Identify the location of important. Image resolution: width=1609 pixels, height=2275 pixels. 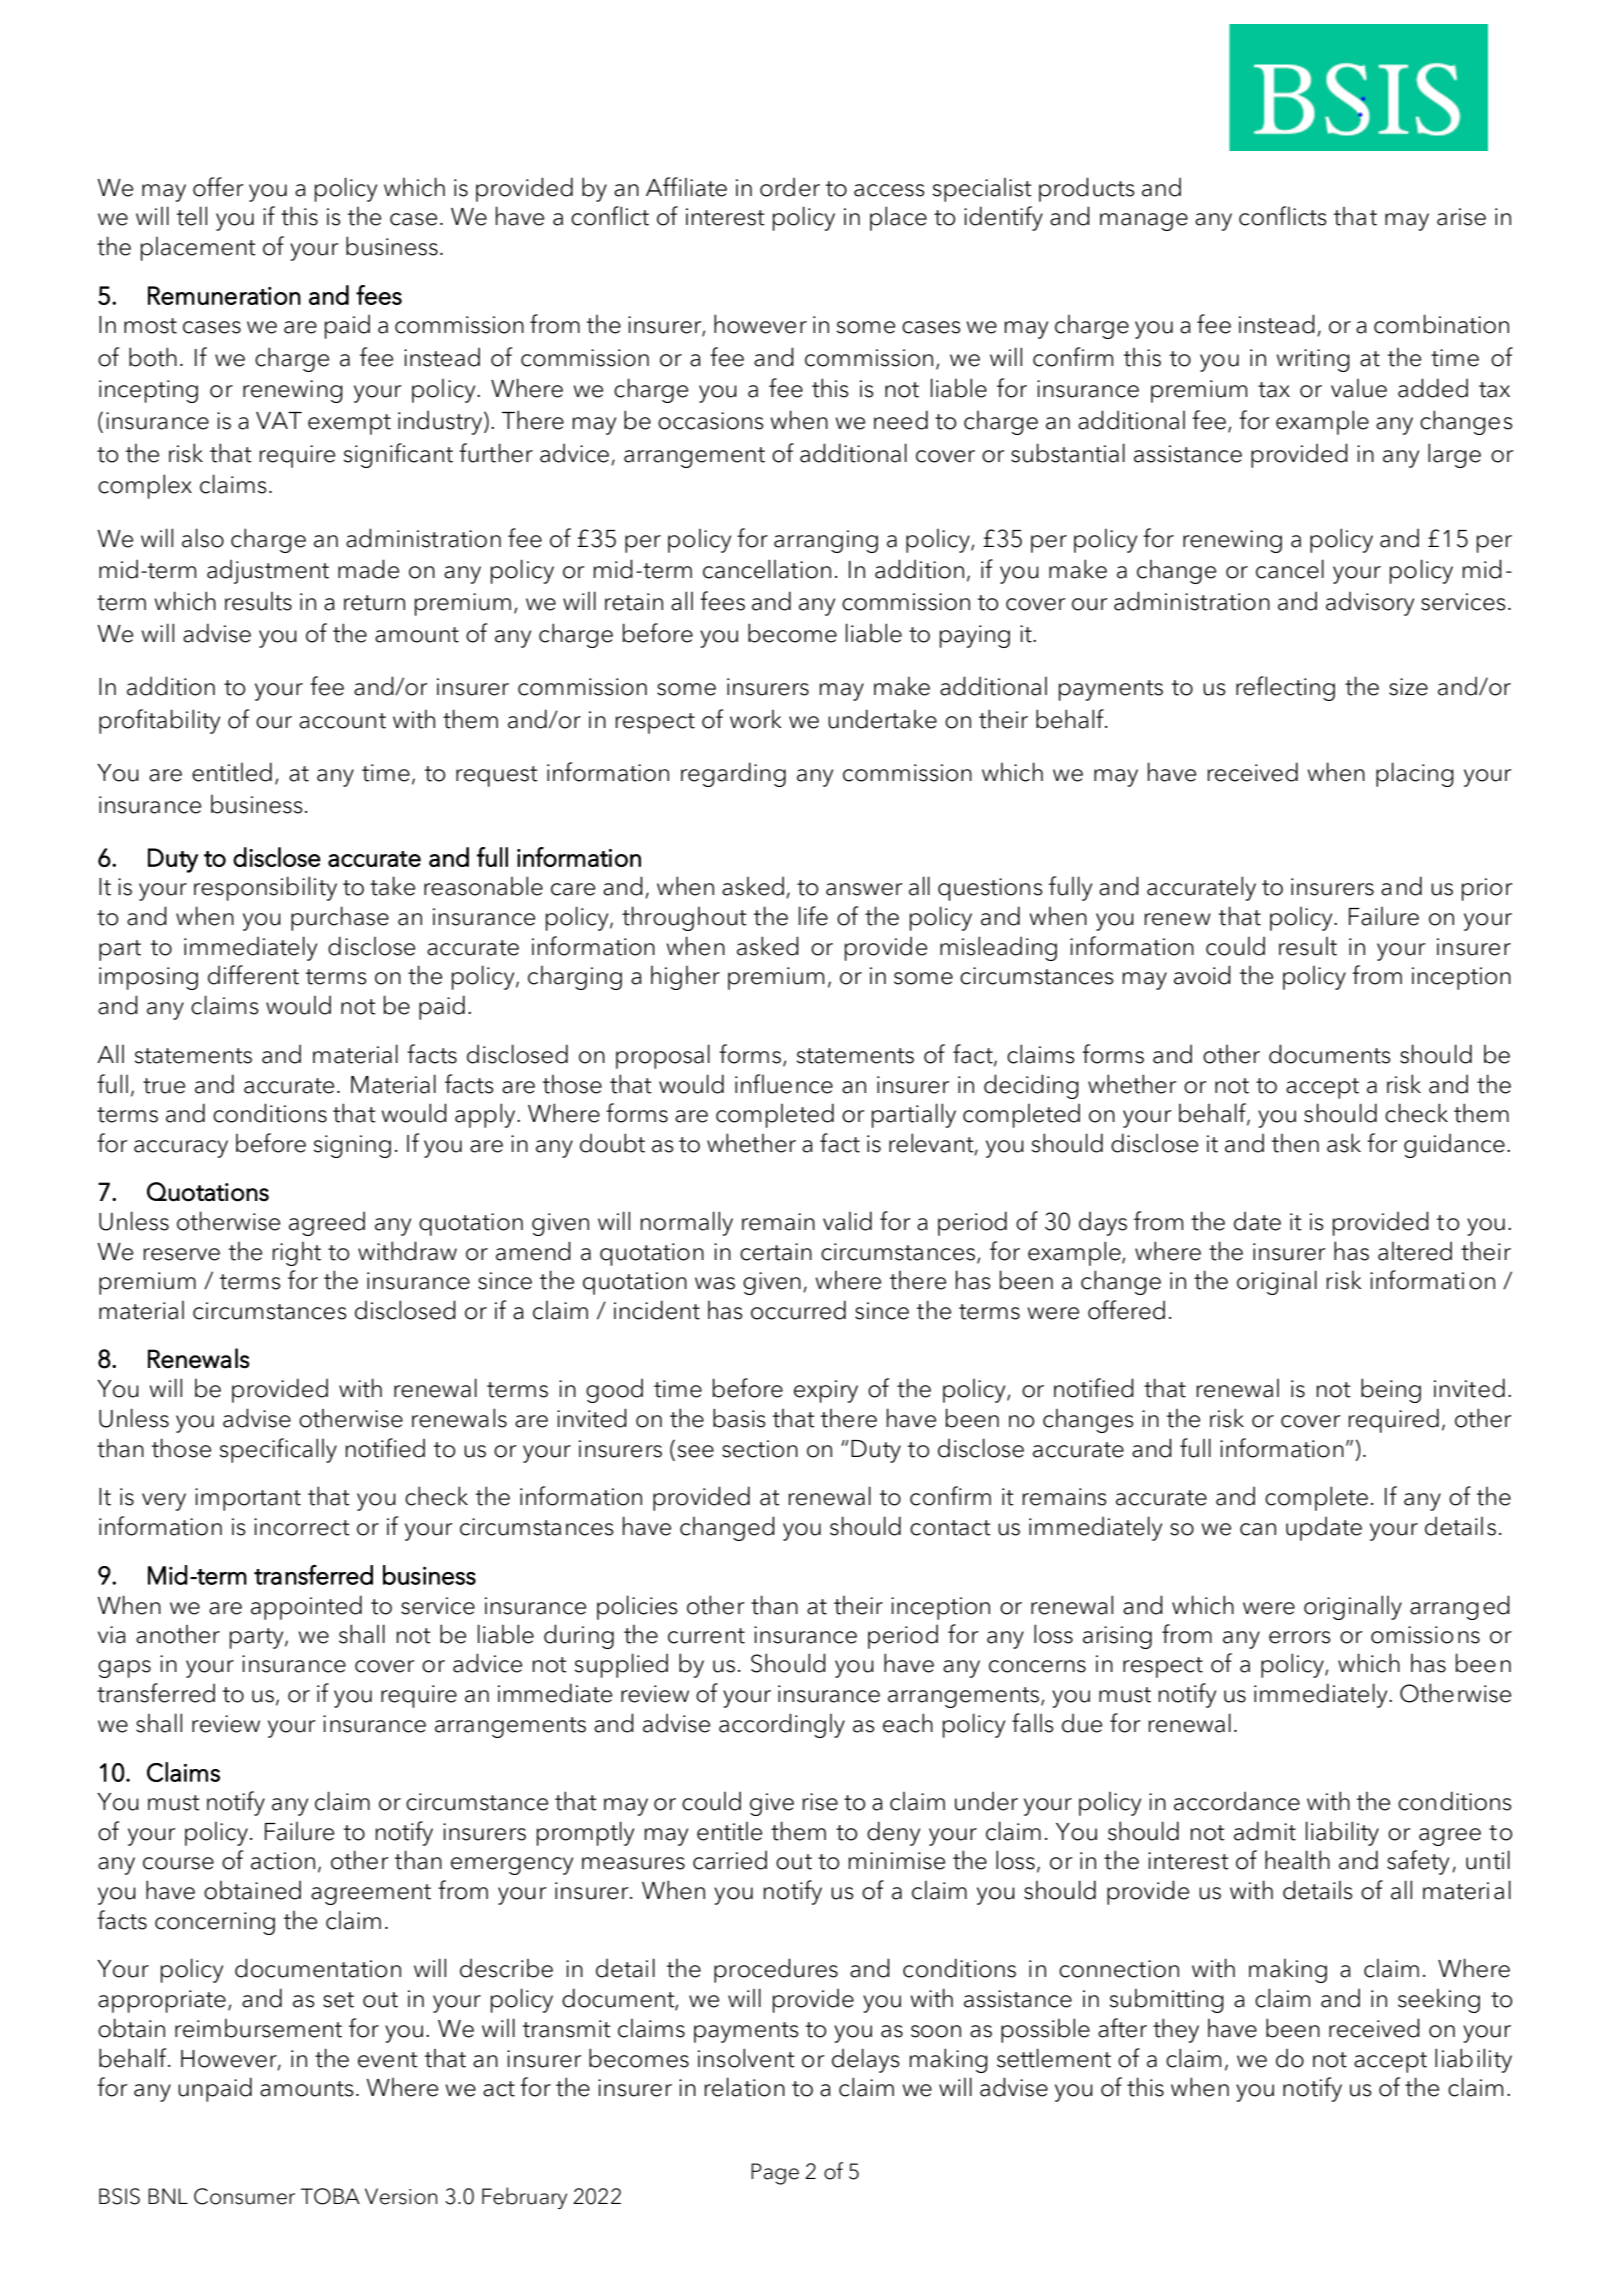
(248, 1499).
